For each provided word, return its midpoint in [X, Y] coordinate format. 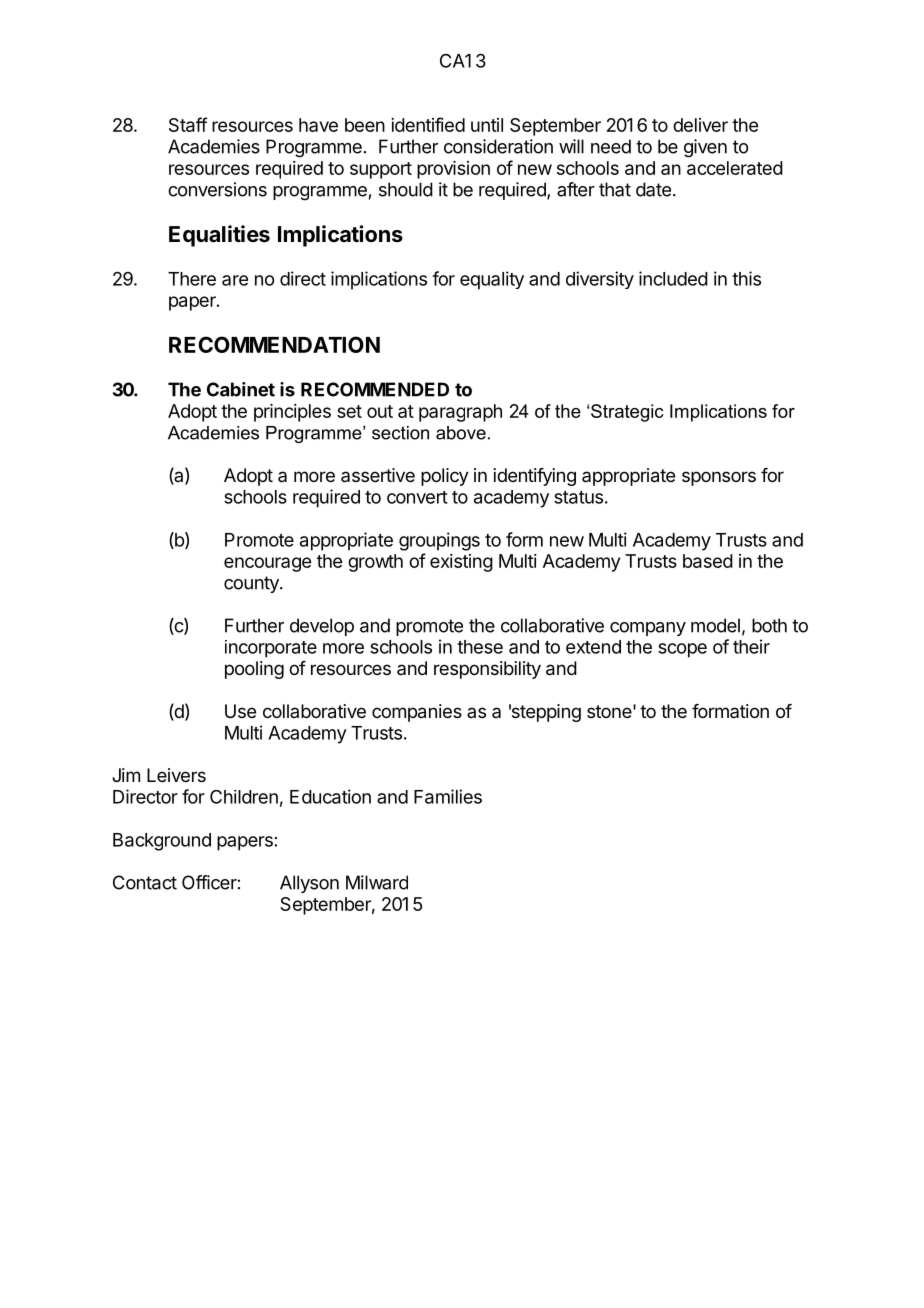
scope [682, 650]
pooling [254, 670]
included [673, 278]
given [705, 148]
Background [162, 842]
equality [492, 280]
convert [417, 497]
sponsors [719, 478]
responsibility [487, 670]
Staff [188, 124]
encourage [267, 564]
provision [453, 170]
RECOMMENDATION [274, 344]
